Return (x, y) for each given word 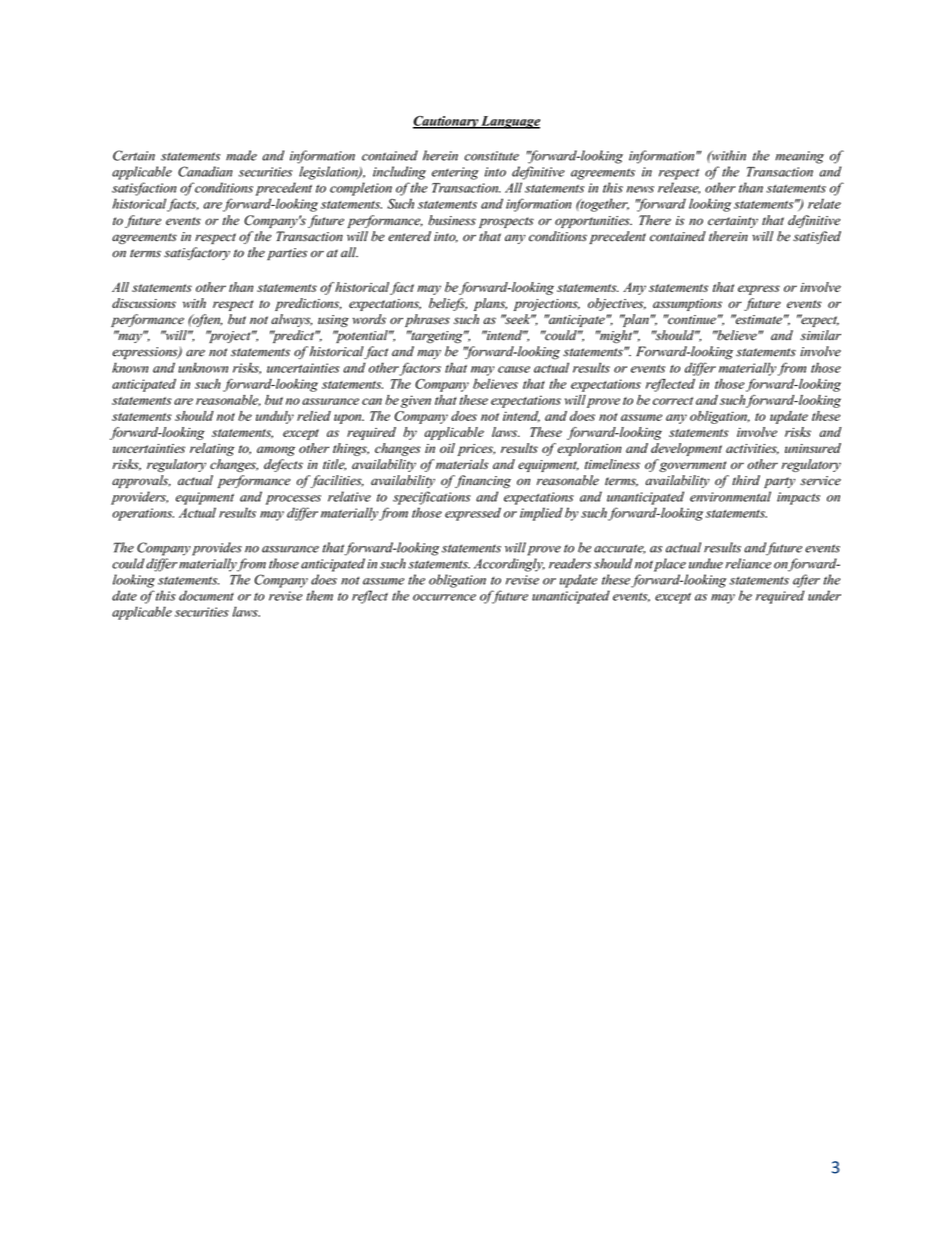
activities (752, 449)
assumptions (687, 305)
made (241, 155)
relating (212, 449)
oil (447, 448)
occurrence (444, 597)
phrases (427, 320)
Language (509, 122)
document (206, 595)
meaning (800, 157)
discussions (144, 303)
